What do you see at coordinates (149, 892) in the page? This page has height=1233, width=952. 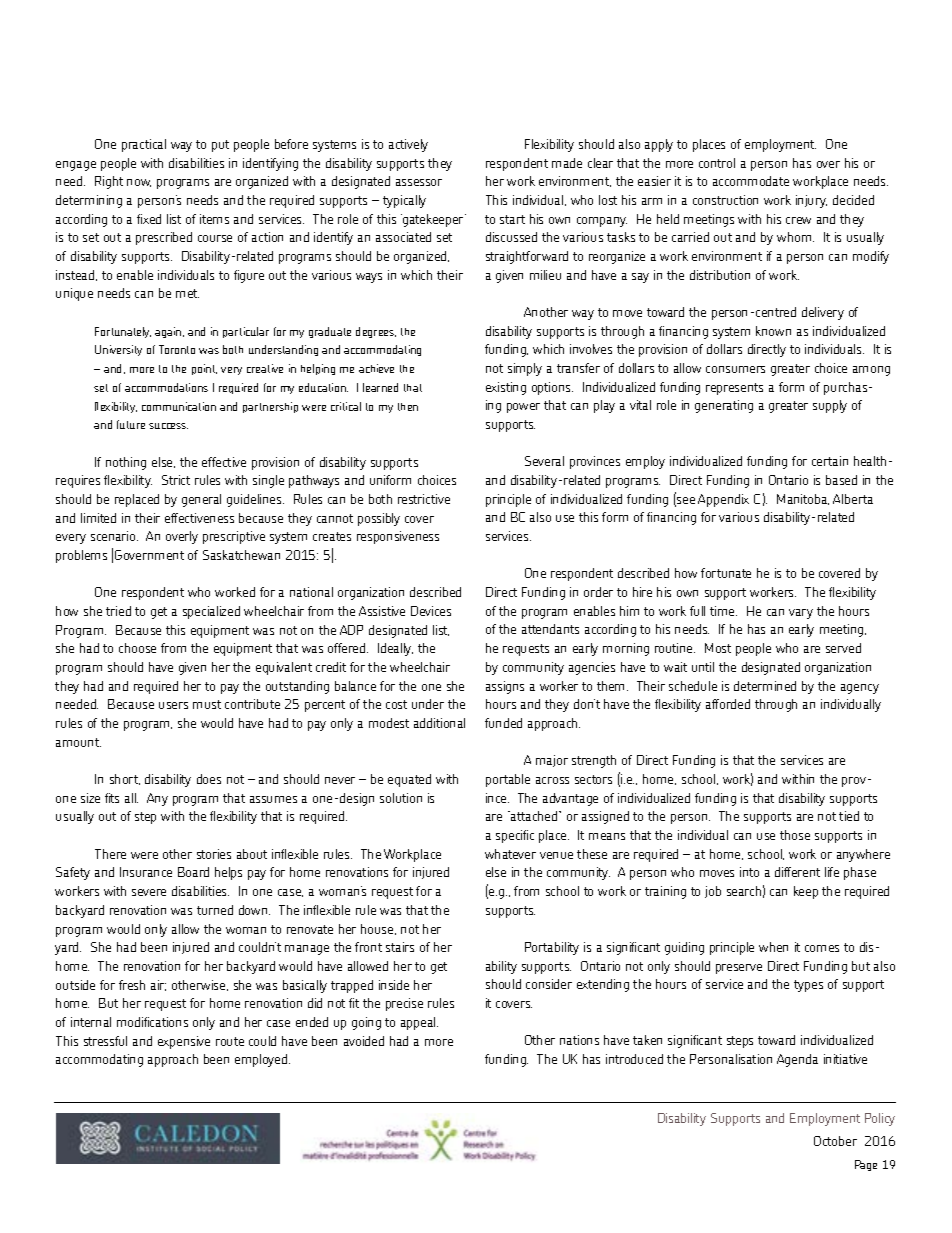 I see `severe` at bounding box center [149, 892].
